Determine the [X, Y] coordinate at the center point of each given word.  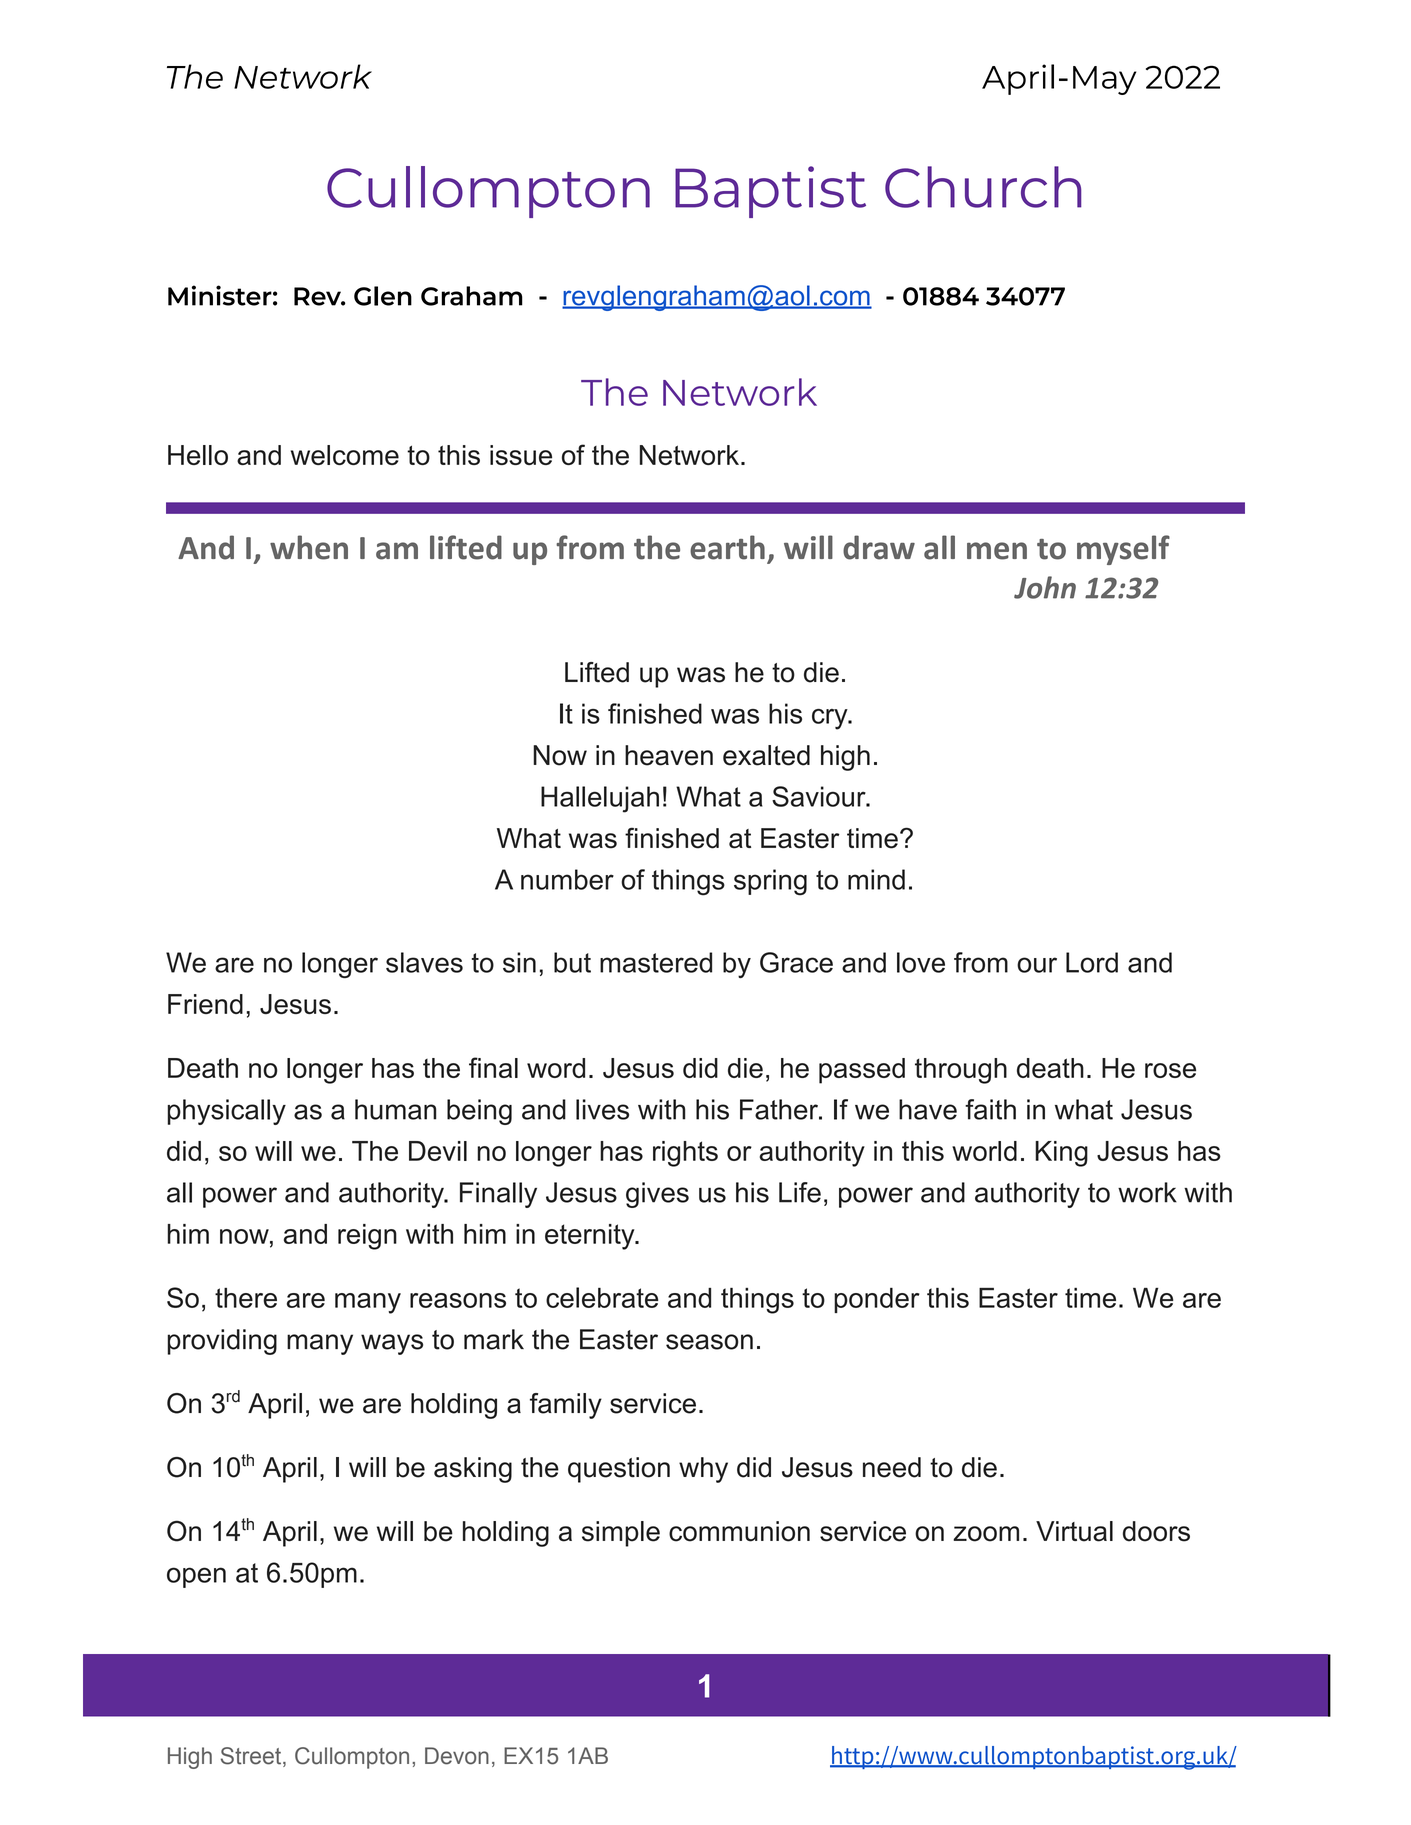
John [1045, 587]
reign [367, 1237]
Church [983, 187]
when [309, 547]
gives [657, 1195]
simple [621, 1534]
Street [252, 1757]
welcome [345, 455]
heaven [669, 755]
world [984, 1151]
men [997, 551]
